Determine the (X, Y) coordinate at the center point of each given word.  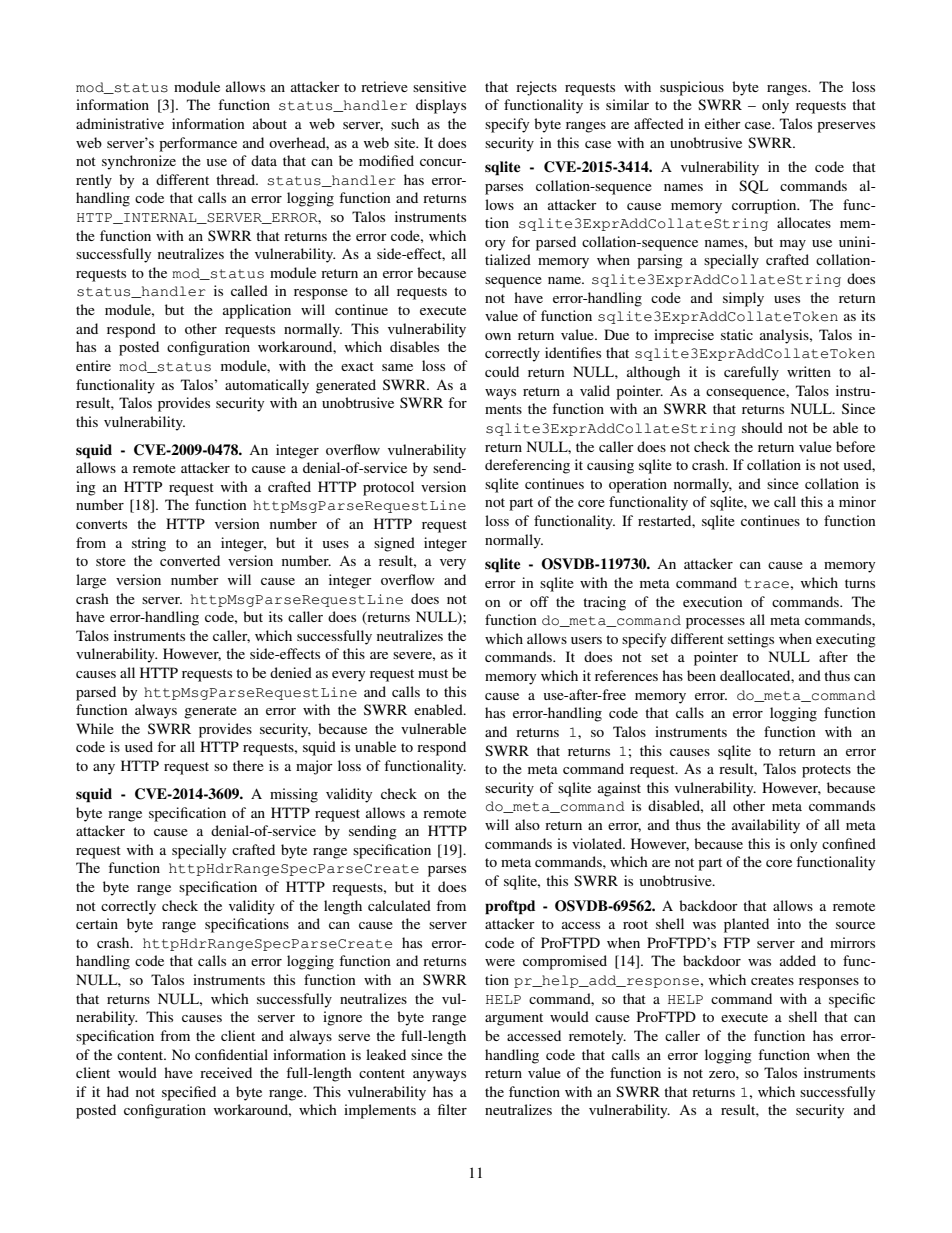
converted (190, 560)
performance (198, 144)
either (723, 123)
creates (772, 980)
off (539, 601)
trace (766, 584)
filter (452, 1109)
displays (441, 106)
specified (189, 1093)
